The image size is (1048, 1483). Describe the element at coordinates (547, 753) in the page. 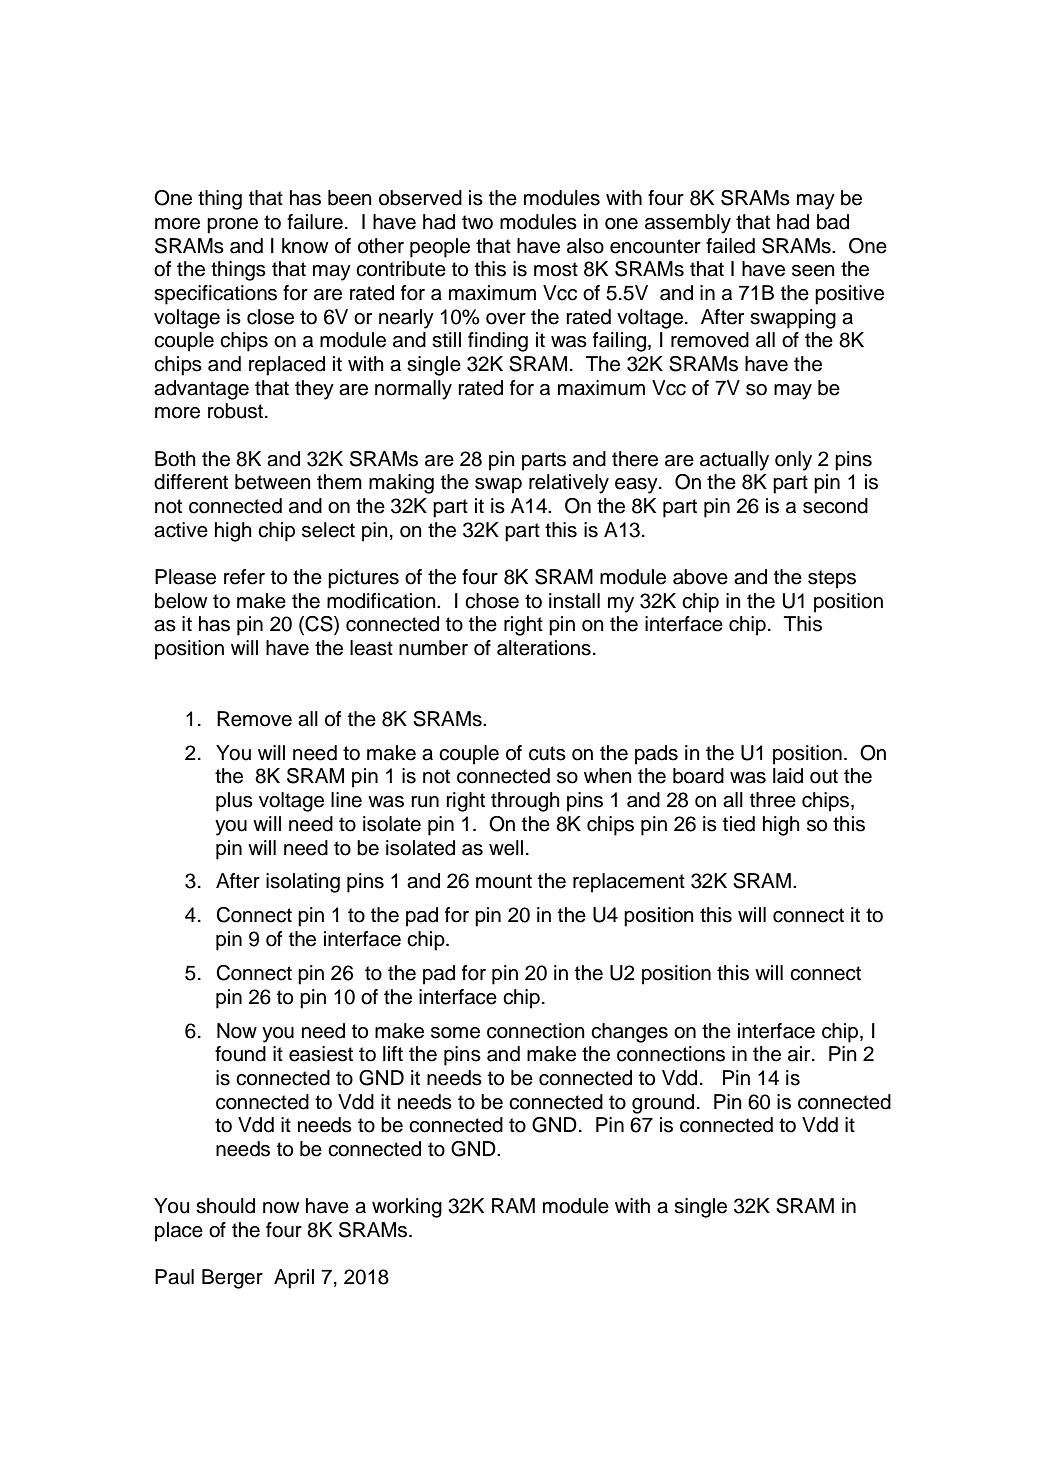

I see `cuts` at that location.
